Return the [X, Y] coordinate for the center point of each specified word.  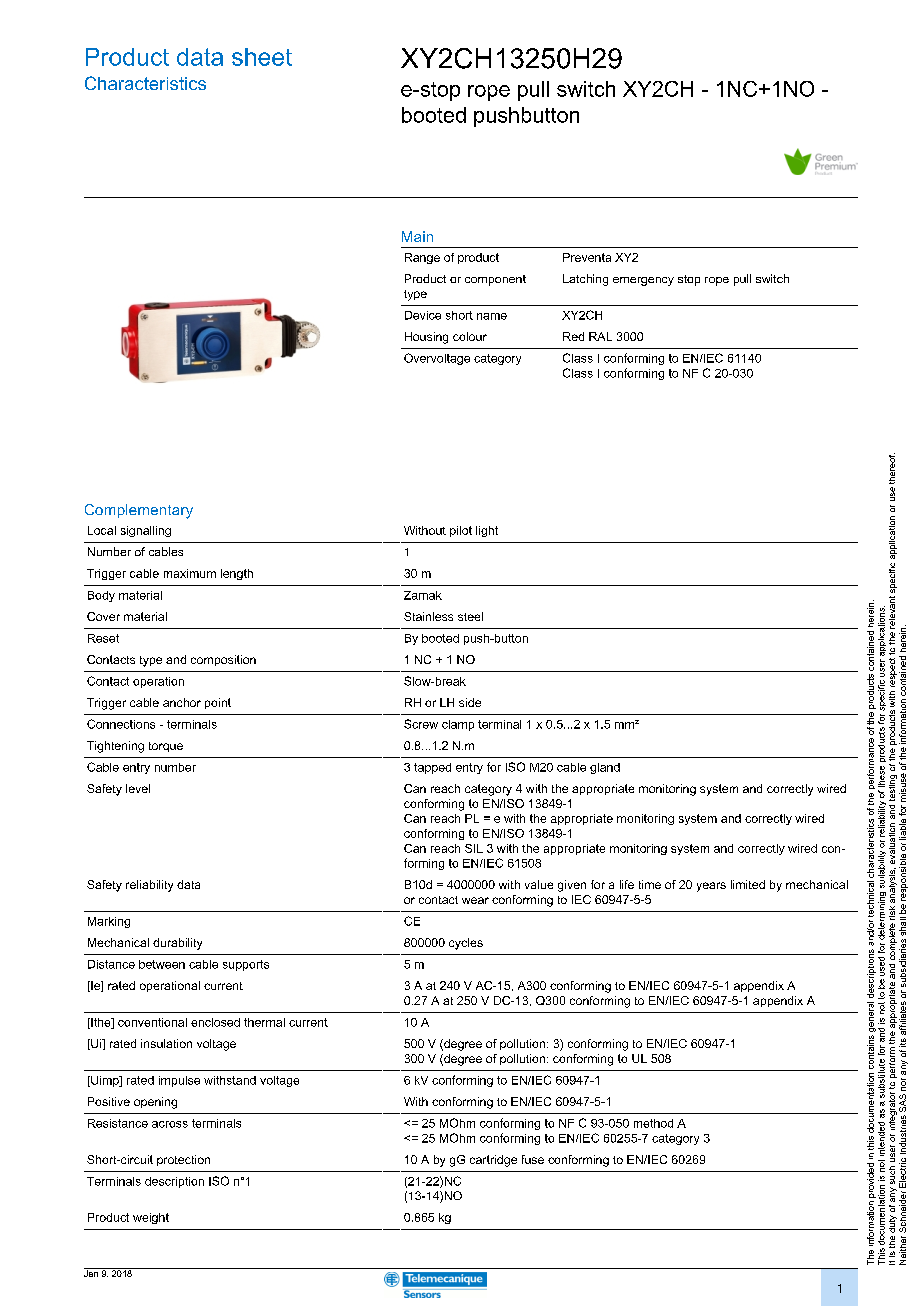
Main [417, 236]
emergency [643, 281]
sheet [262, 57]
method [653, 1123]
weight [151, 1218]
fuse [533, 1159]
